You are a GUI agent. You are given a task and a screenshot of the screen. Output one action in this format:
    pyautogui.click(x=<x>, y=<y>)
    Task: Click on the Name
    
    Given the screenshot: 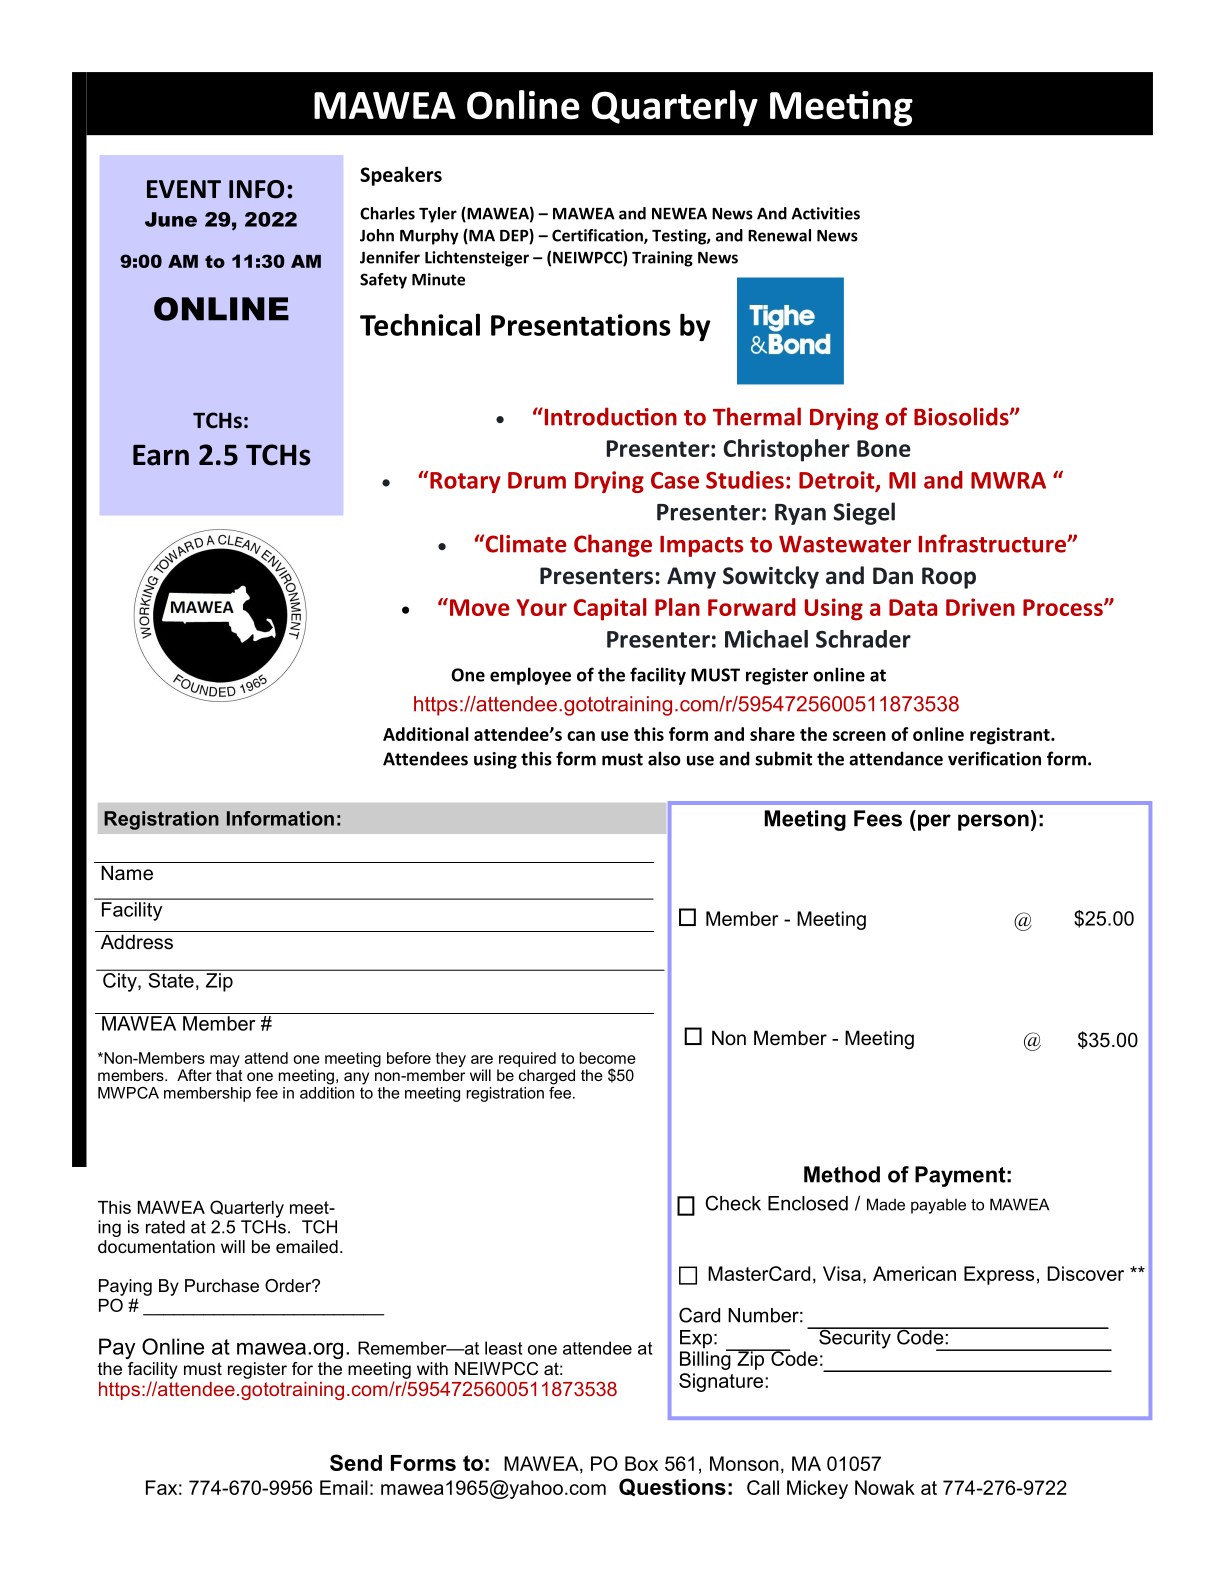 What is the action you would take?
    pyautogui.click(x=127, y=873)
